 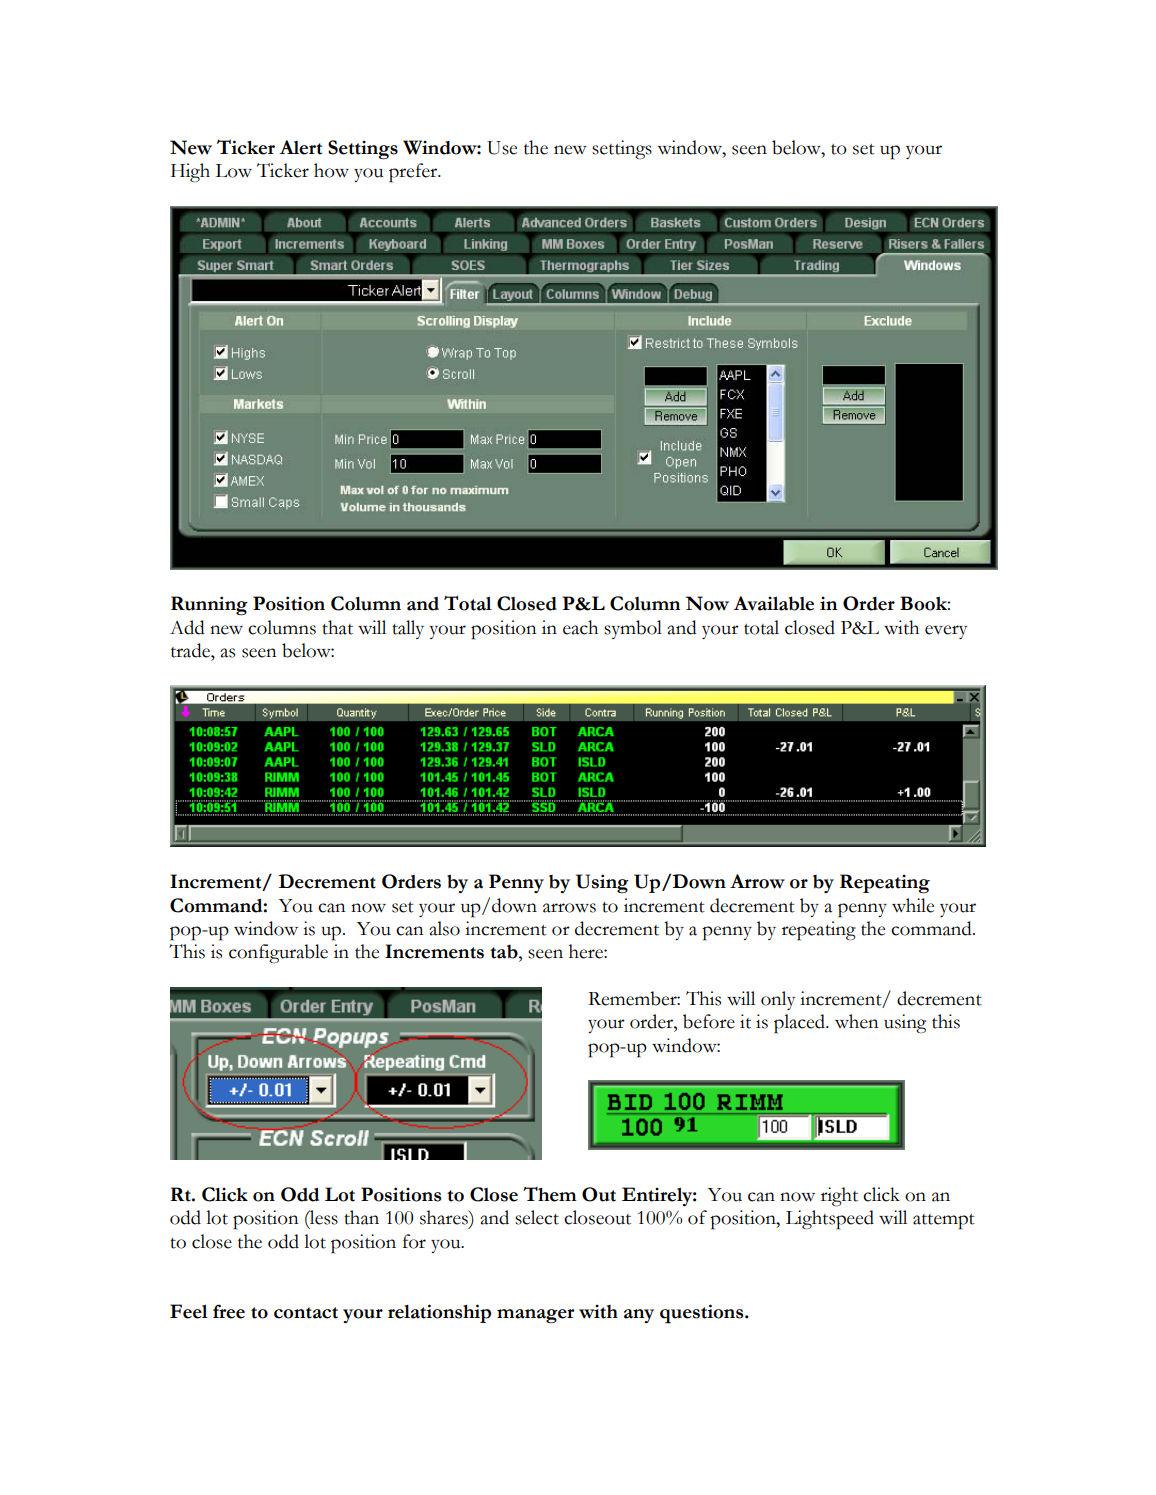 I want to click on each, so click(x=580, y=627).
